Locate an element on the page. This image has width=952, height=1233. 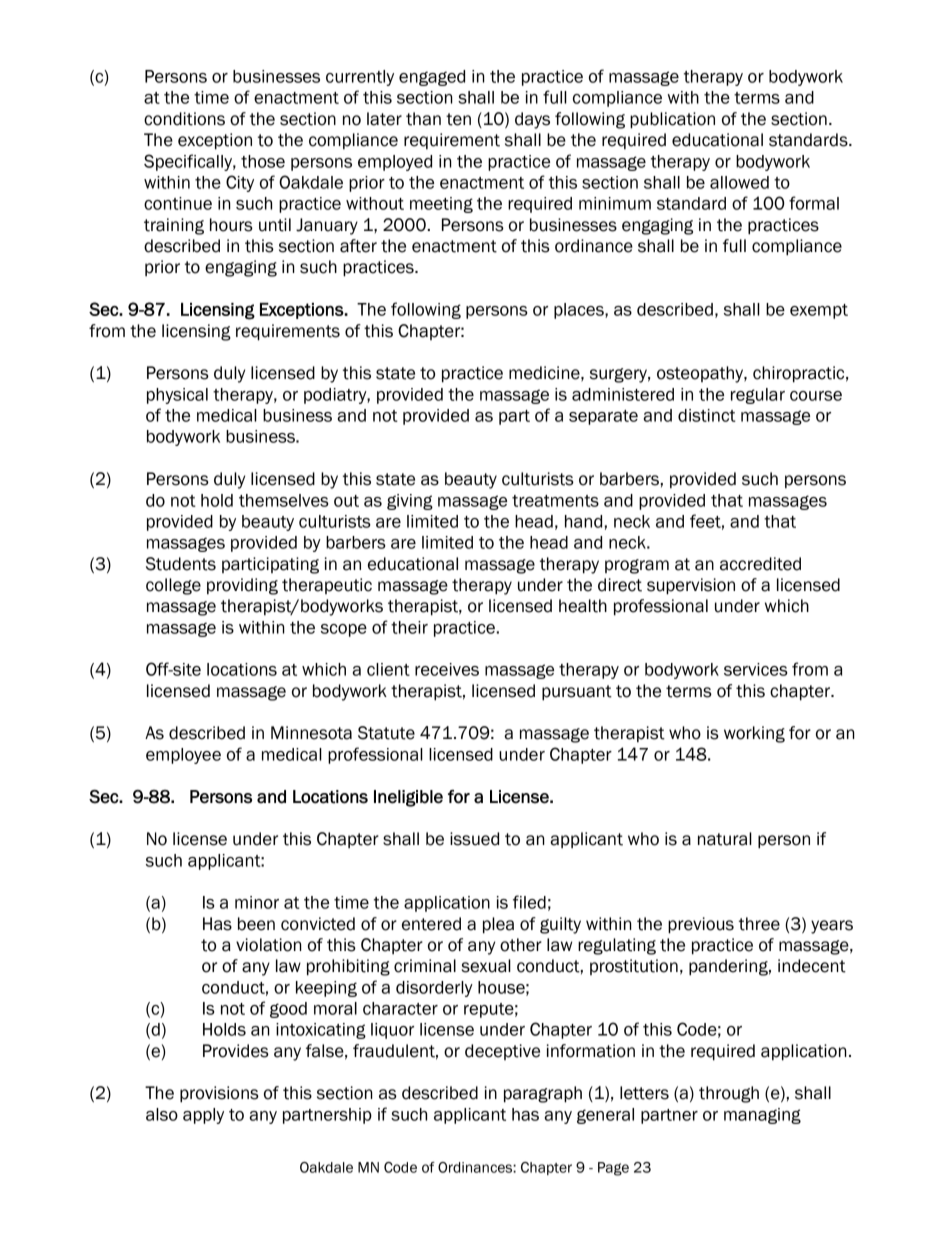
distinct is located at coordinates (707, 415).
